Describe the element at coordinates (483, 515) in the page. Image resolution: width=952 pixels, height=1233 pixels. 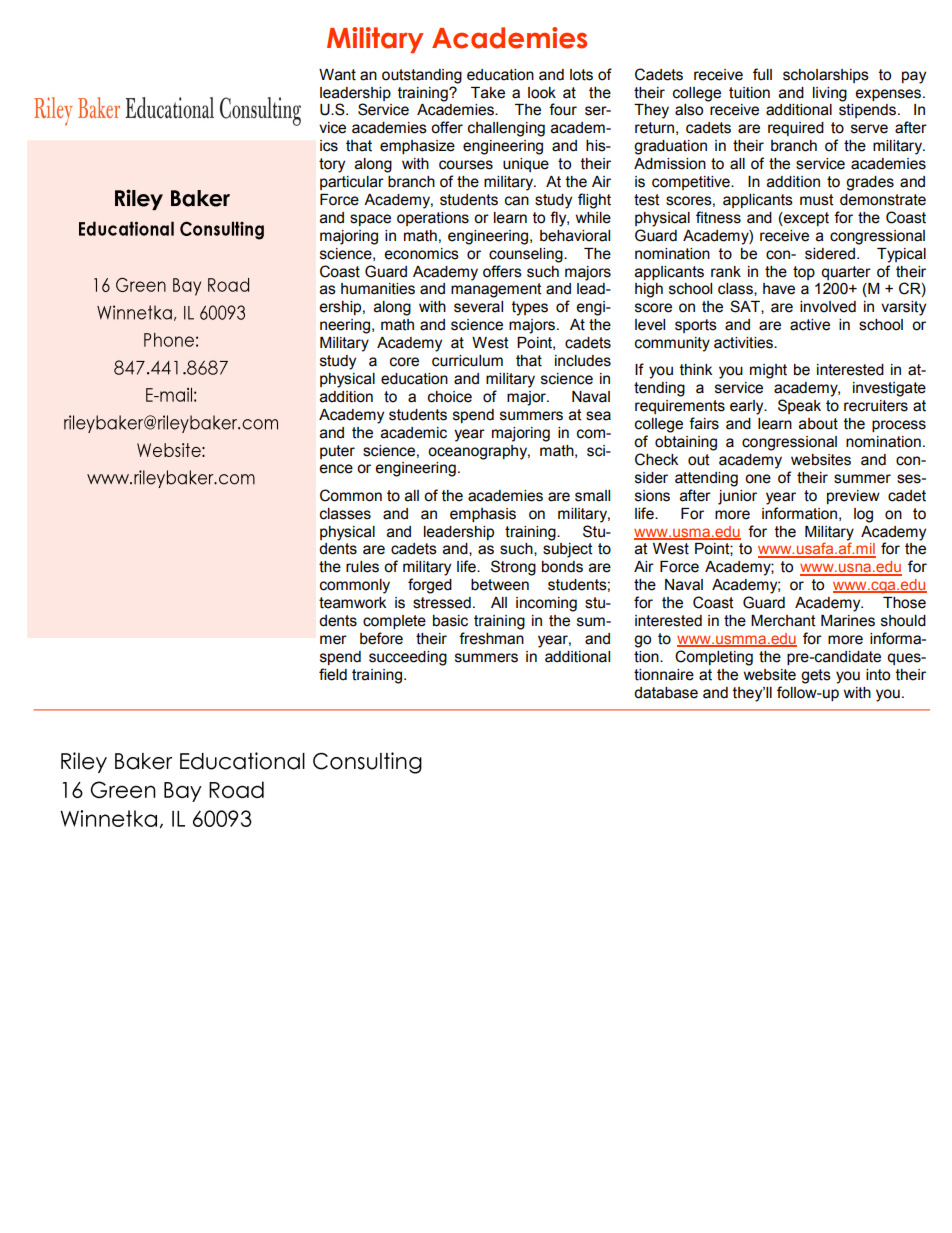
I see `emphasis` at that location.
